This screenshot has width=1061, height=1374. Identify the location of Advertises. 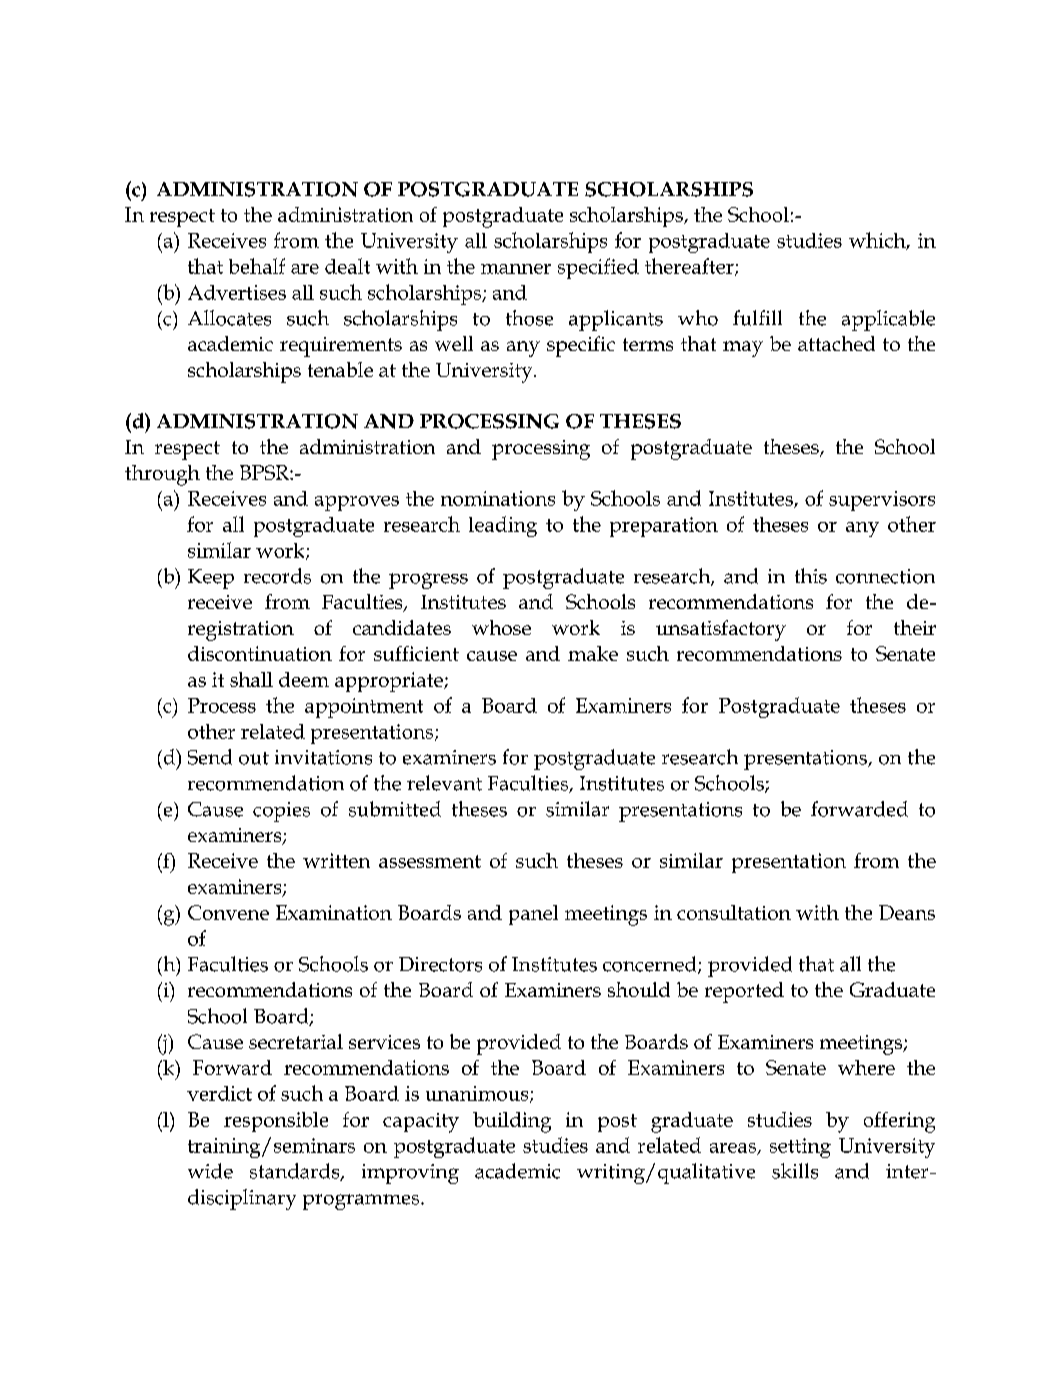
(237, 292).
